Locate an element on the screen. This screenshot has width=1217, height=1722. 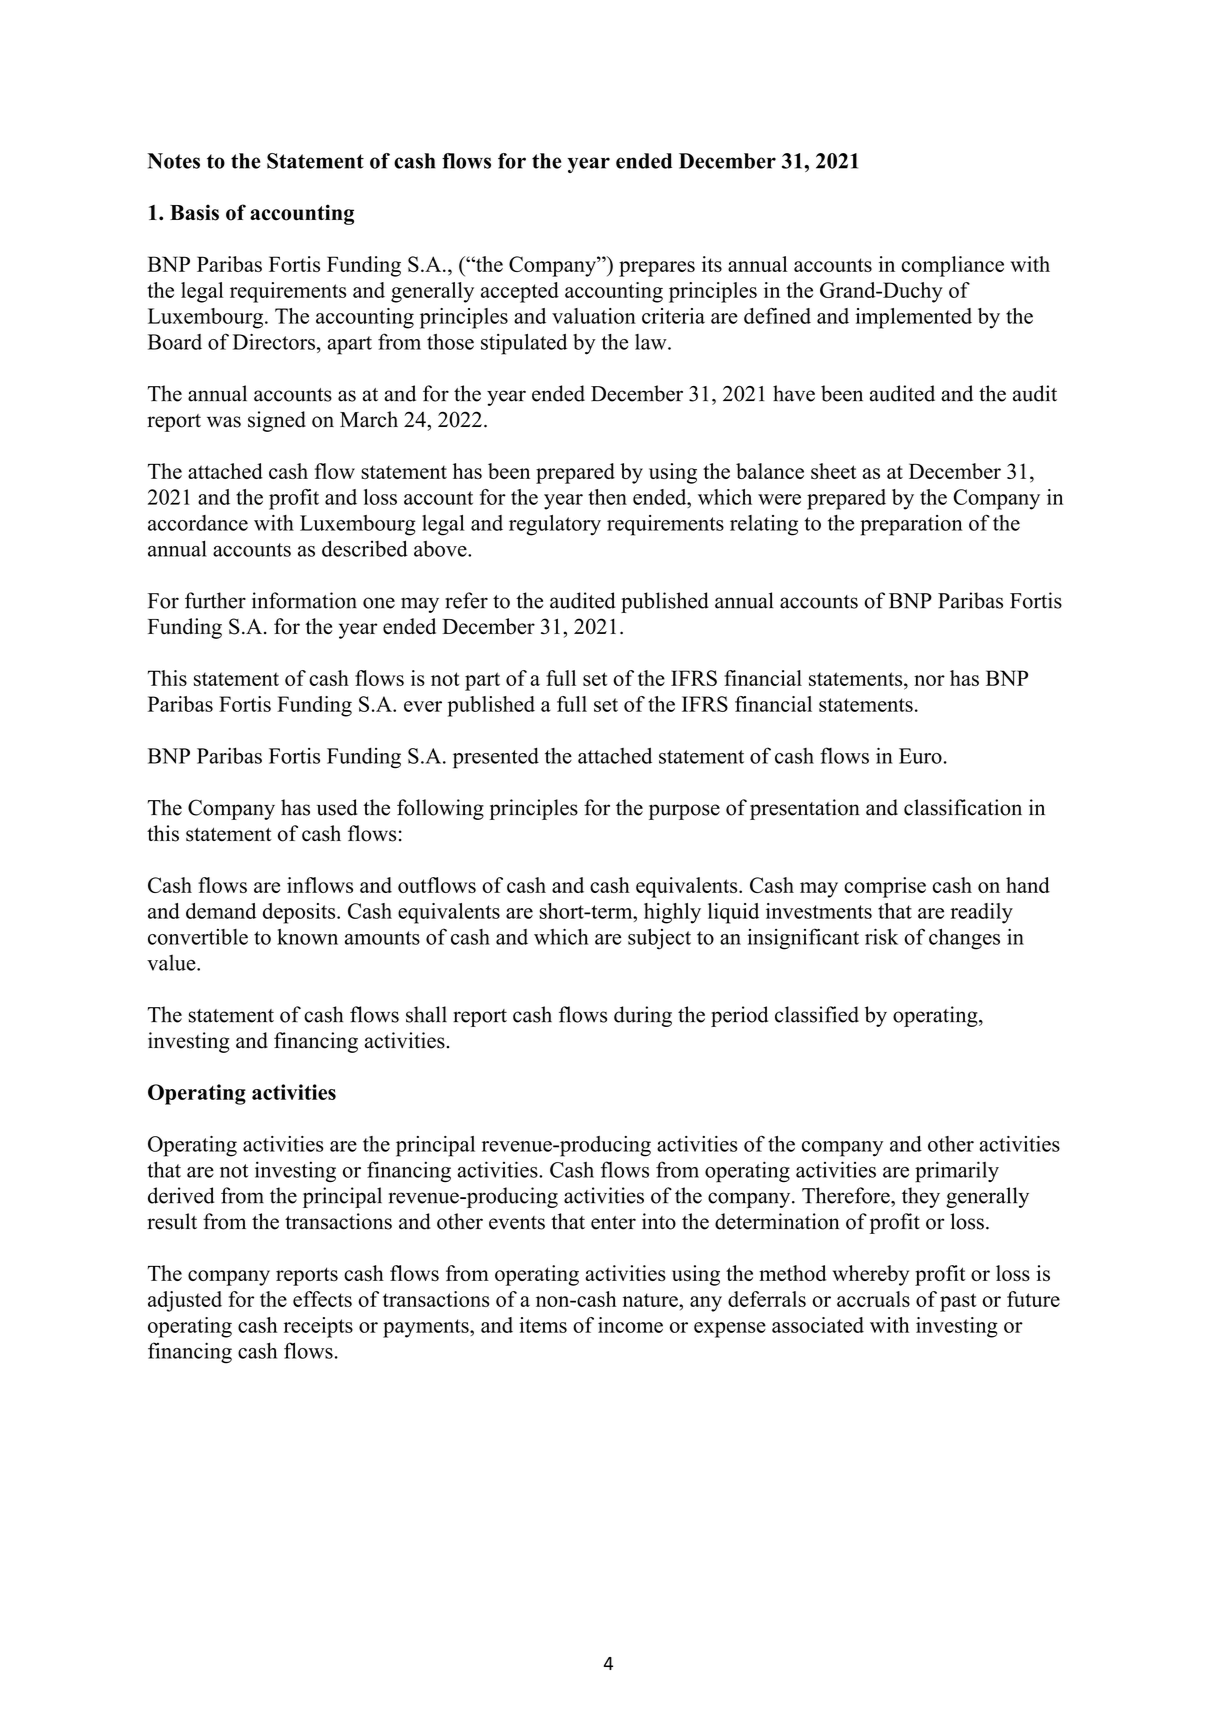
compliance is located at coordinates (953, 266).
